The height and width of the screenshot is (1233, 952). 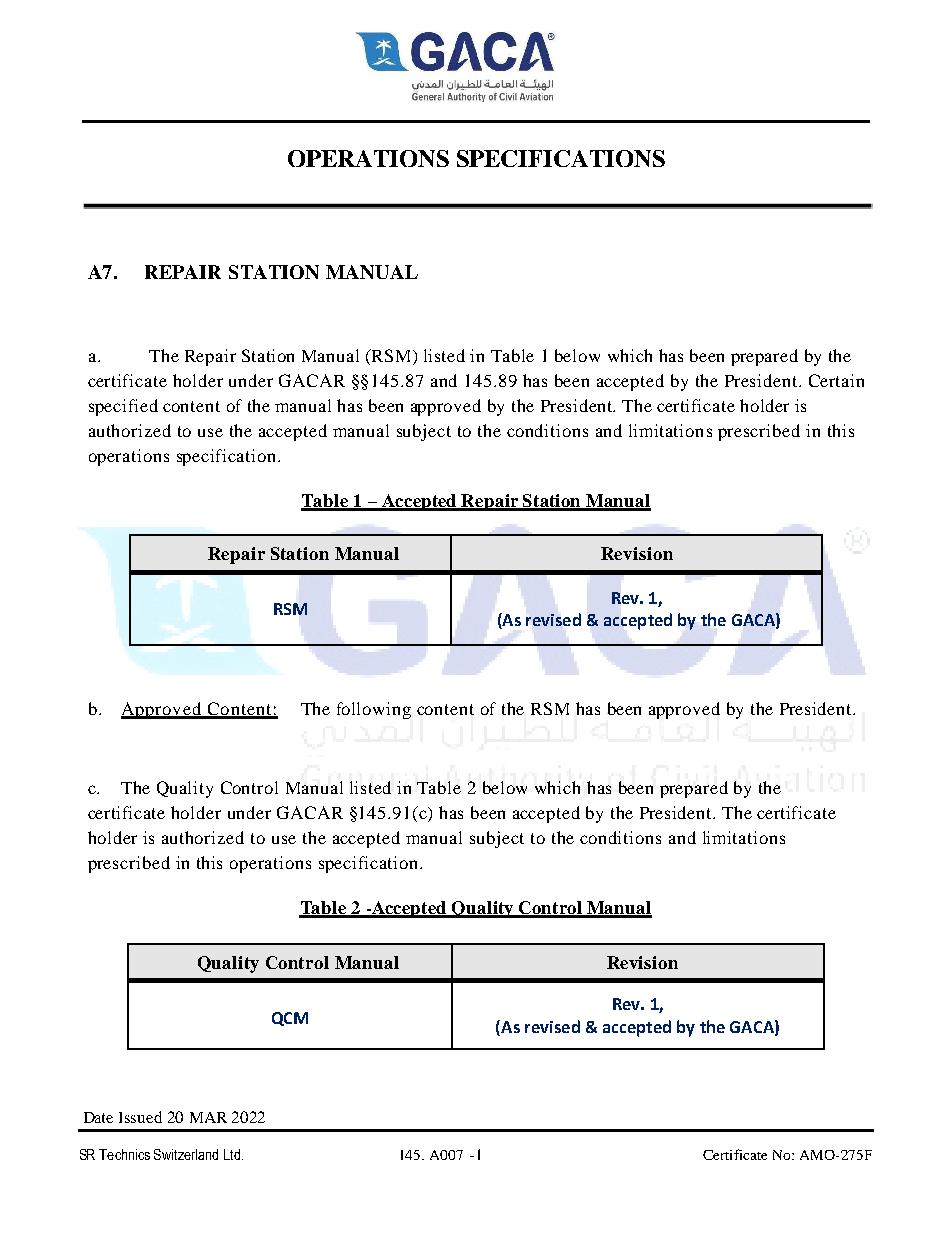 What do you see at coordinates (186, 1154) in the screenshot?
I see `Switzerland` at bounding box center [186, 1154].
